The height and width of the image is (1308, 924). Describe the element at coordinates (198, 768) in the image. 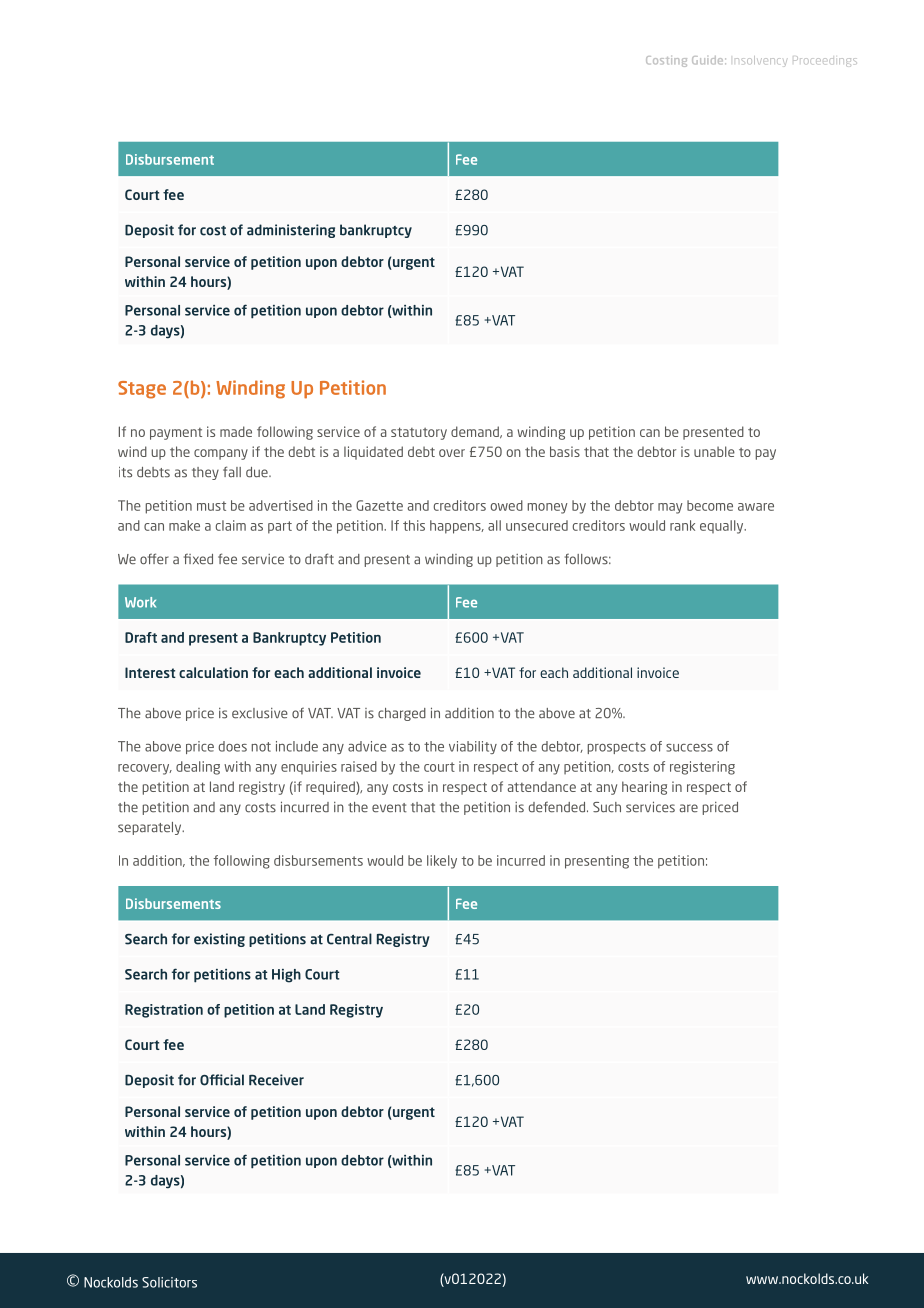

I see `dealing` at that location.
